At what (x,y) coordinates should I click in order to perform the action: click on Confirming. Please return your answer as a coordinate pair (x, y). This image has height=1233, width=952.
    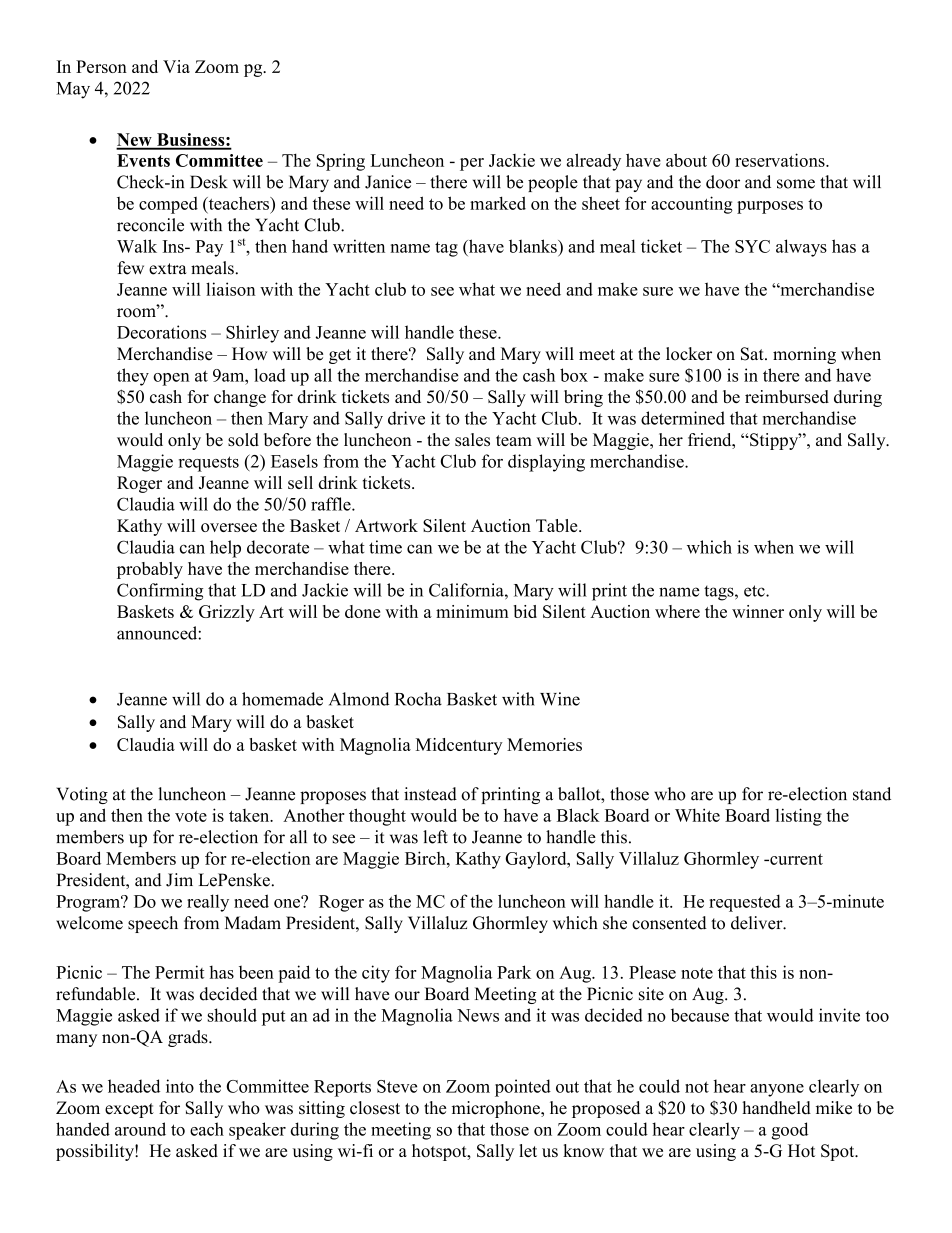
    Looking at the image, I should click on (160, 592).
